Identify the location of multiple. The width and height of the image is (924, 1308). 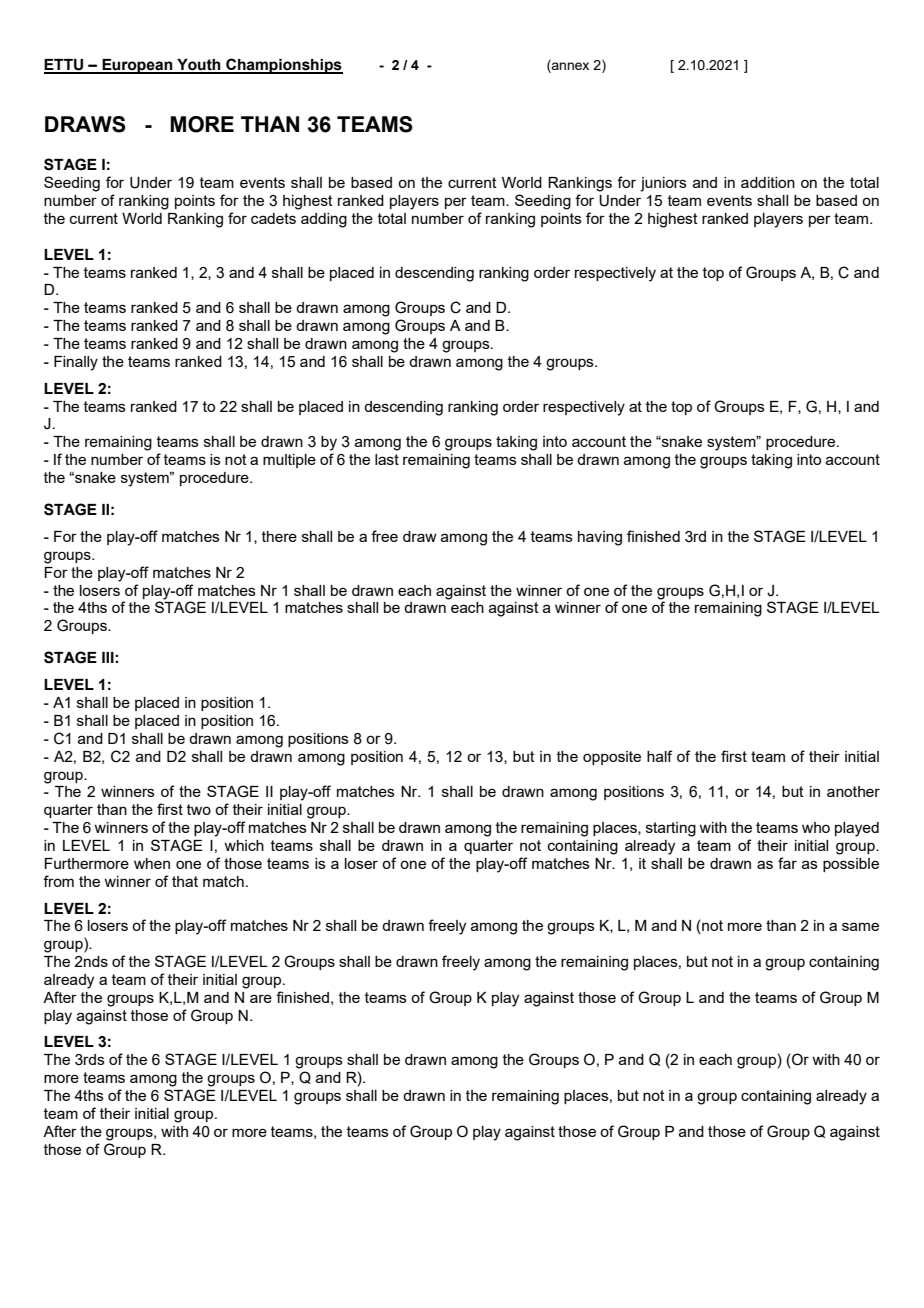
(289, 461).
